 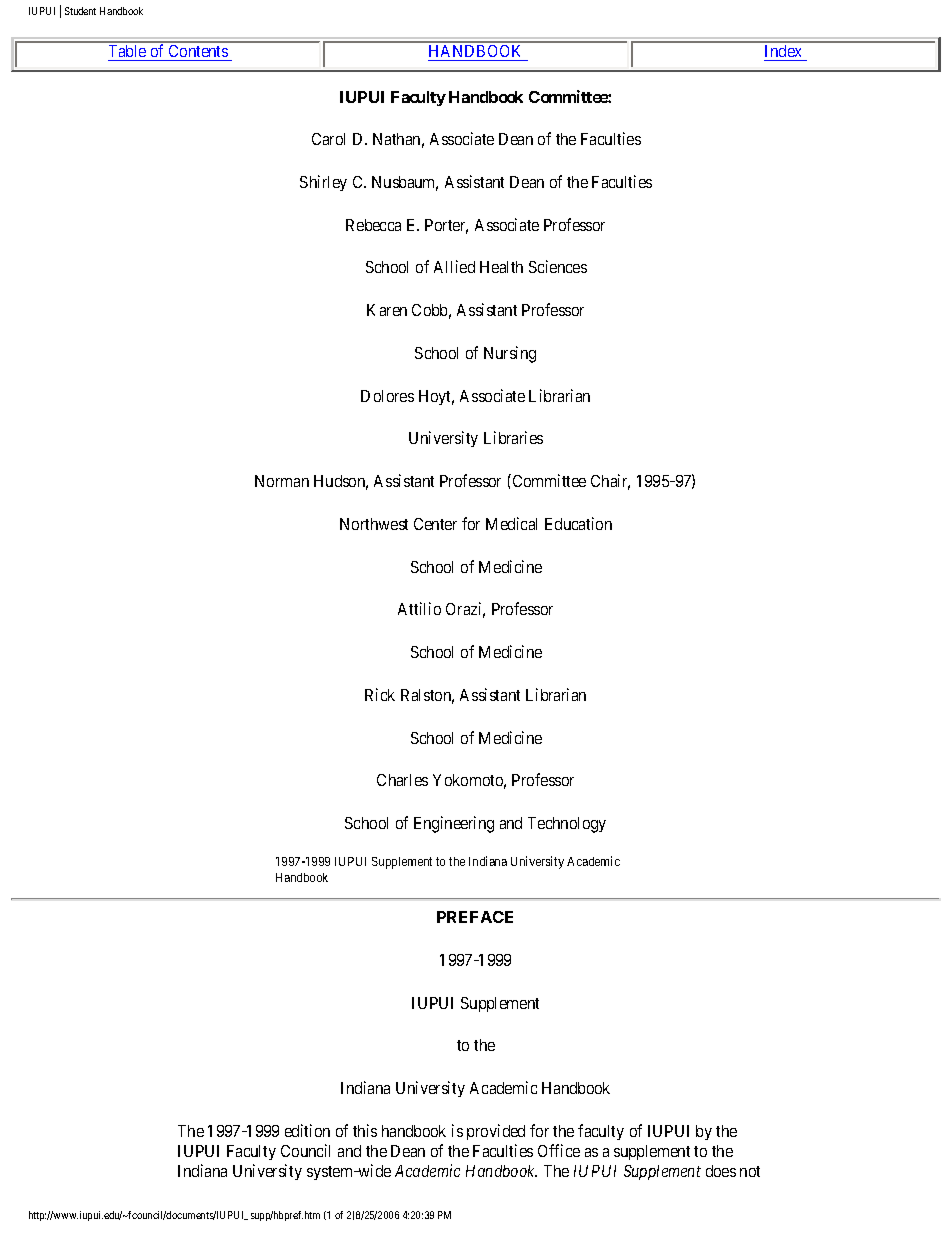 What do you see at coordinates (307, 1130) in the screenshot?
I see `edition` at bounding box center [307, 1130].
